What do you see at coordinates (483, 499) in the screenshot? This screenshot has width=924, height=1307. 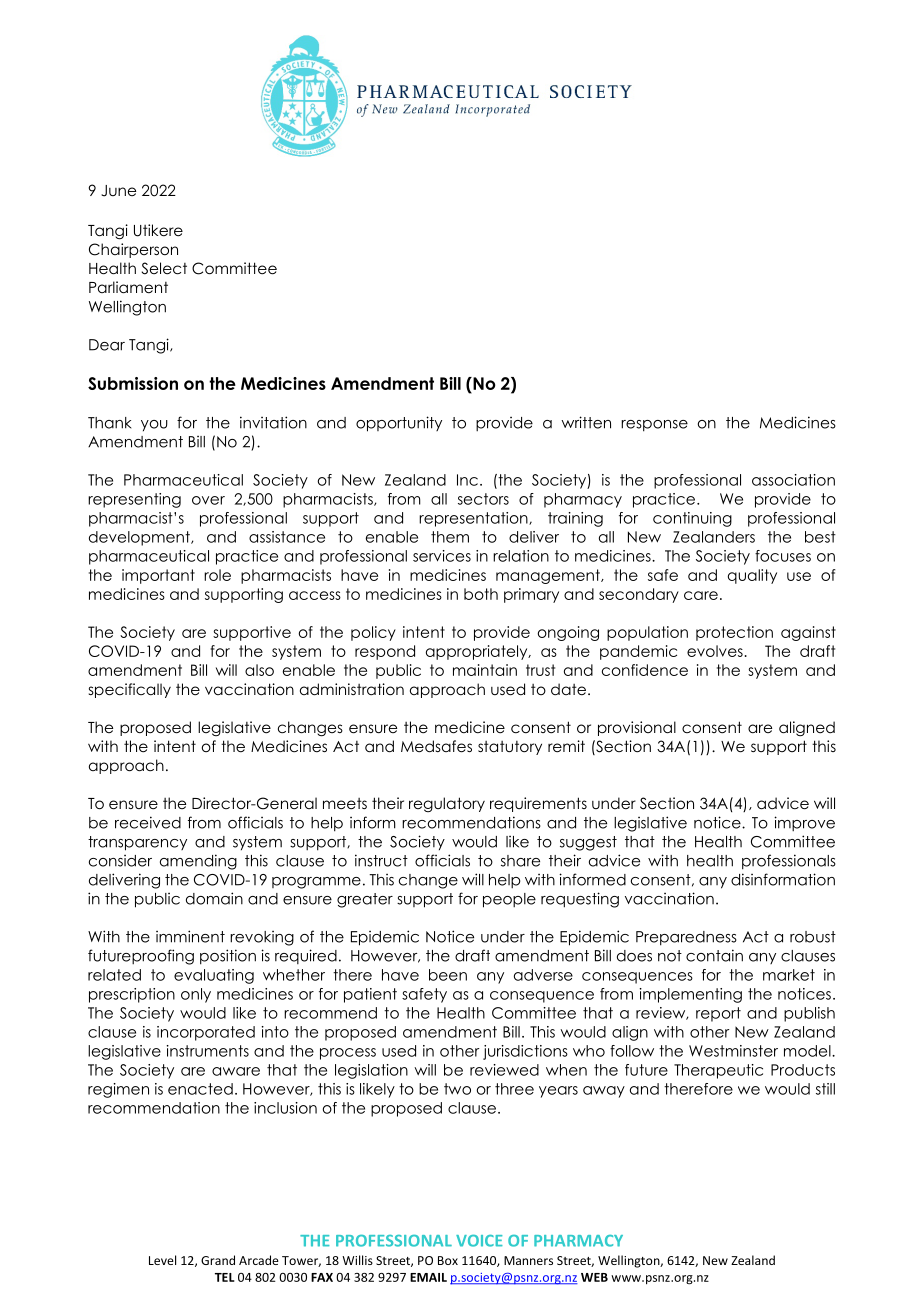 I see `sectors` at bounding box center [483, 499].
